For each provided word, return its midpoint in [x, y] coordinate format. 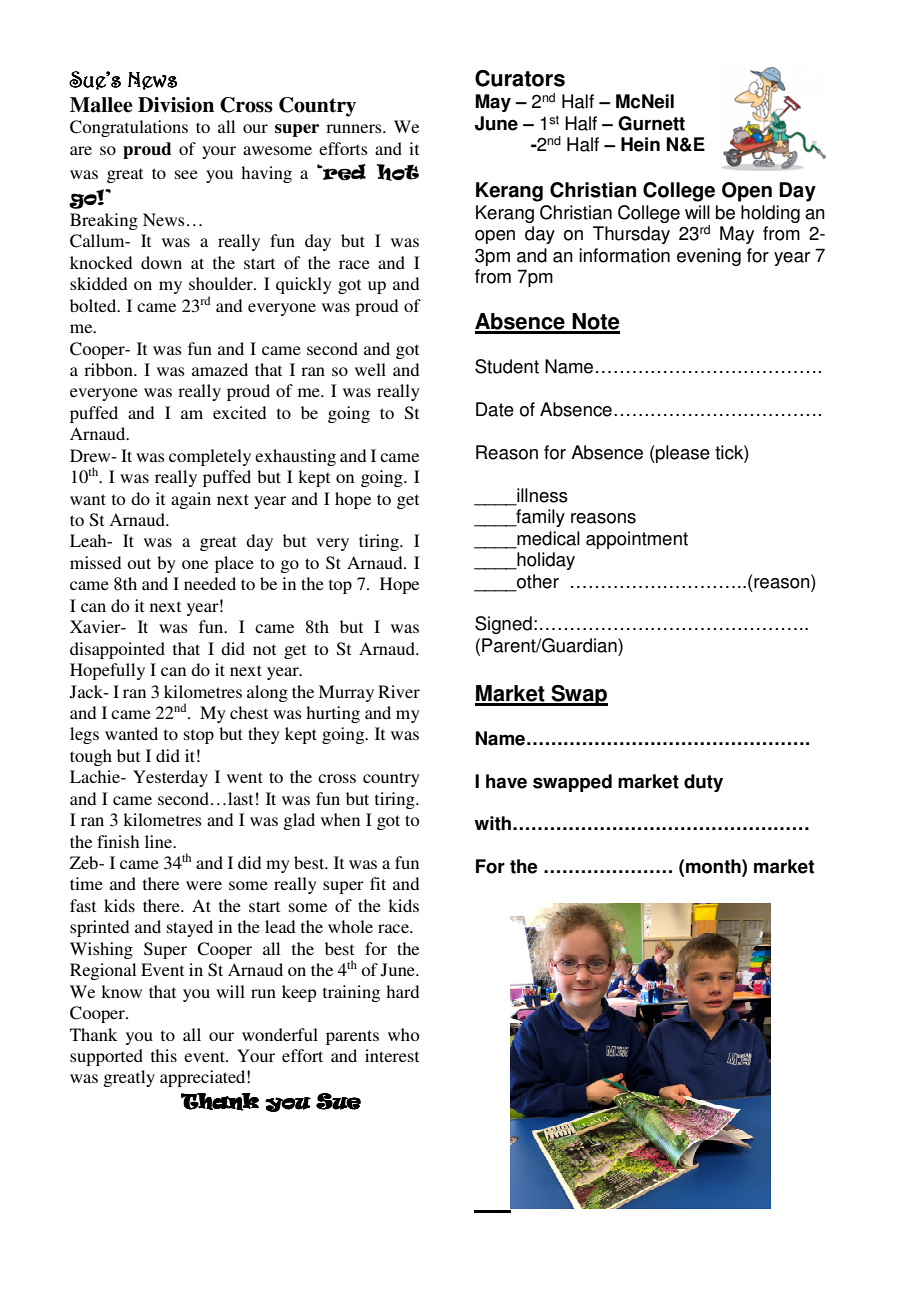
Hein [640, 144]
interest [392, 1055]
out [139, 563]
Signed [503, 625]
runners [355, 128]
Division [176, 105]
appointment [637, 540]
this [164, 1055]
